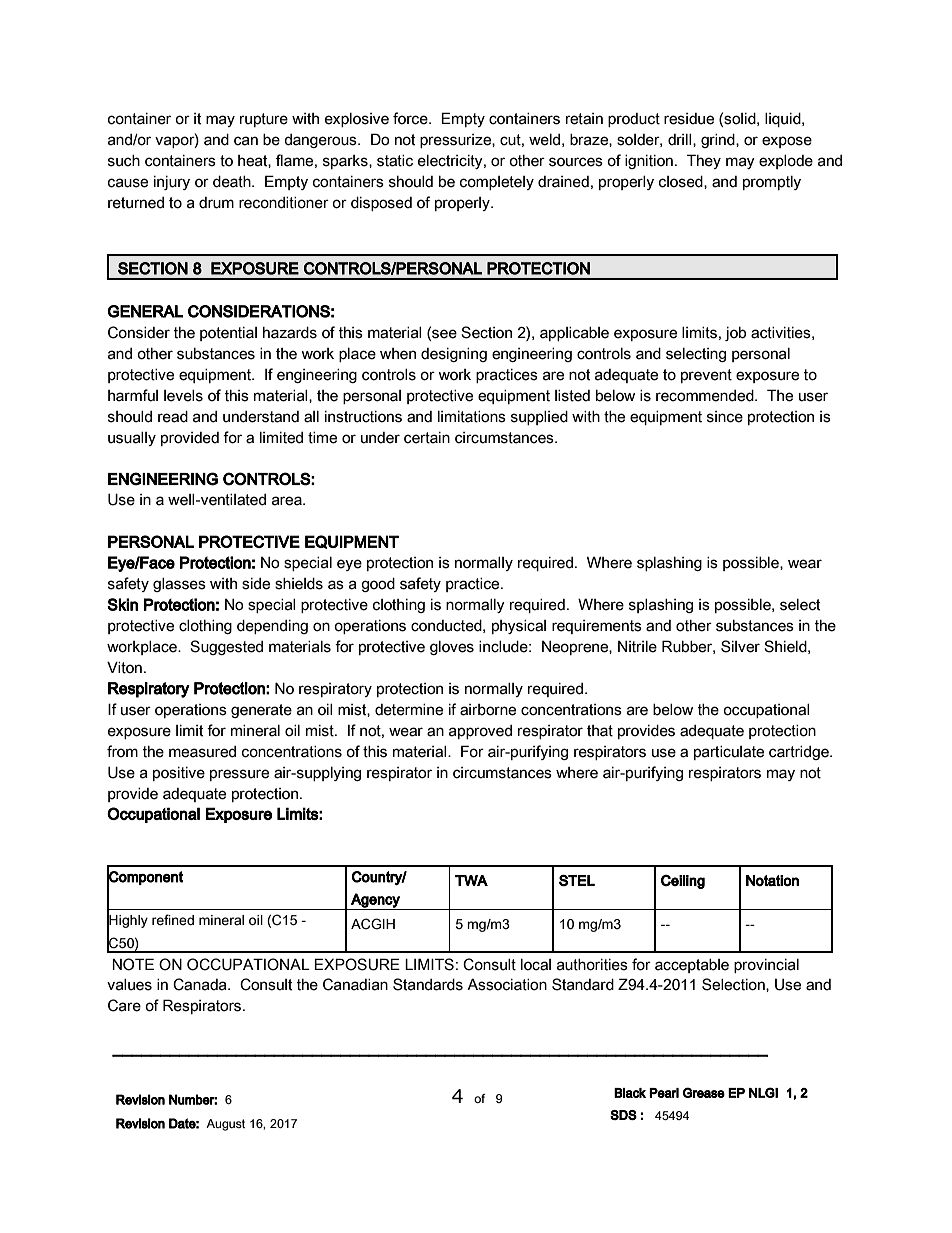 The image size is (952, 1233). Describe the element at coordinates (704, 1092) in the screenshot. I see `Grease` at that location.
